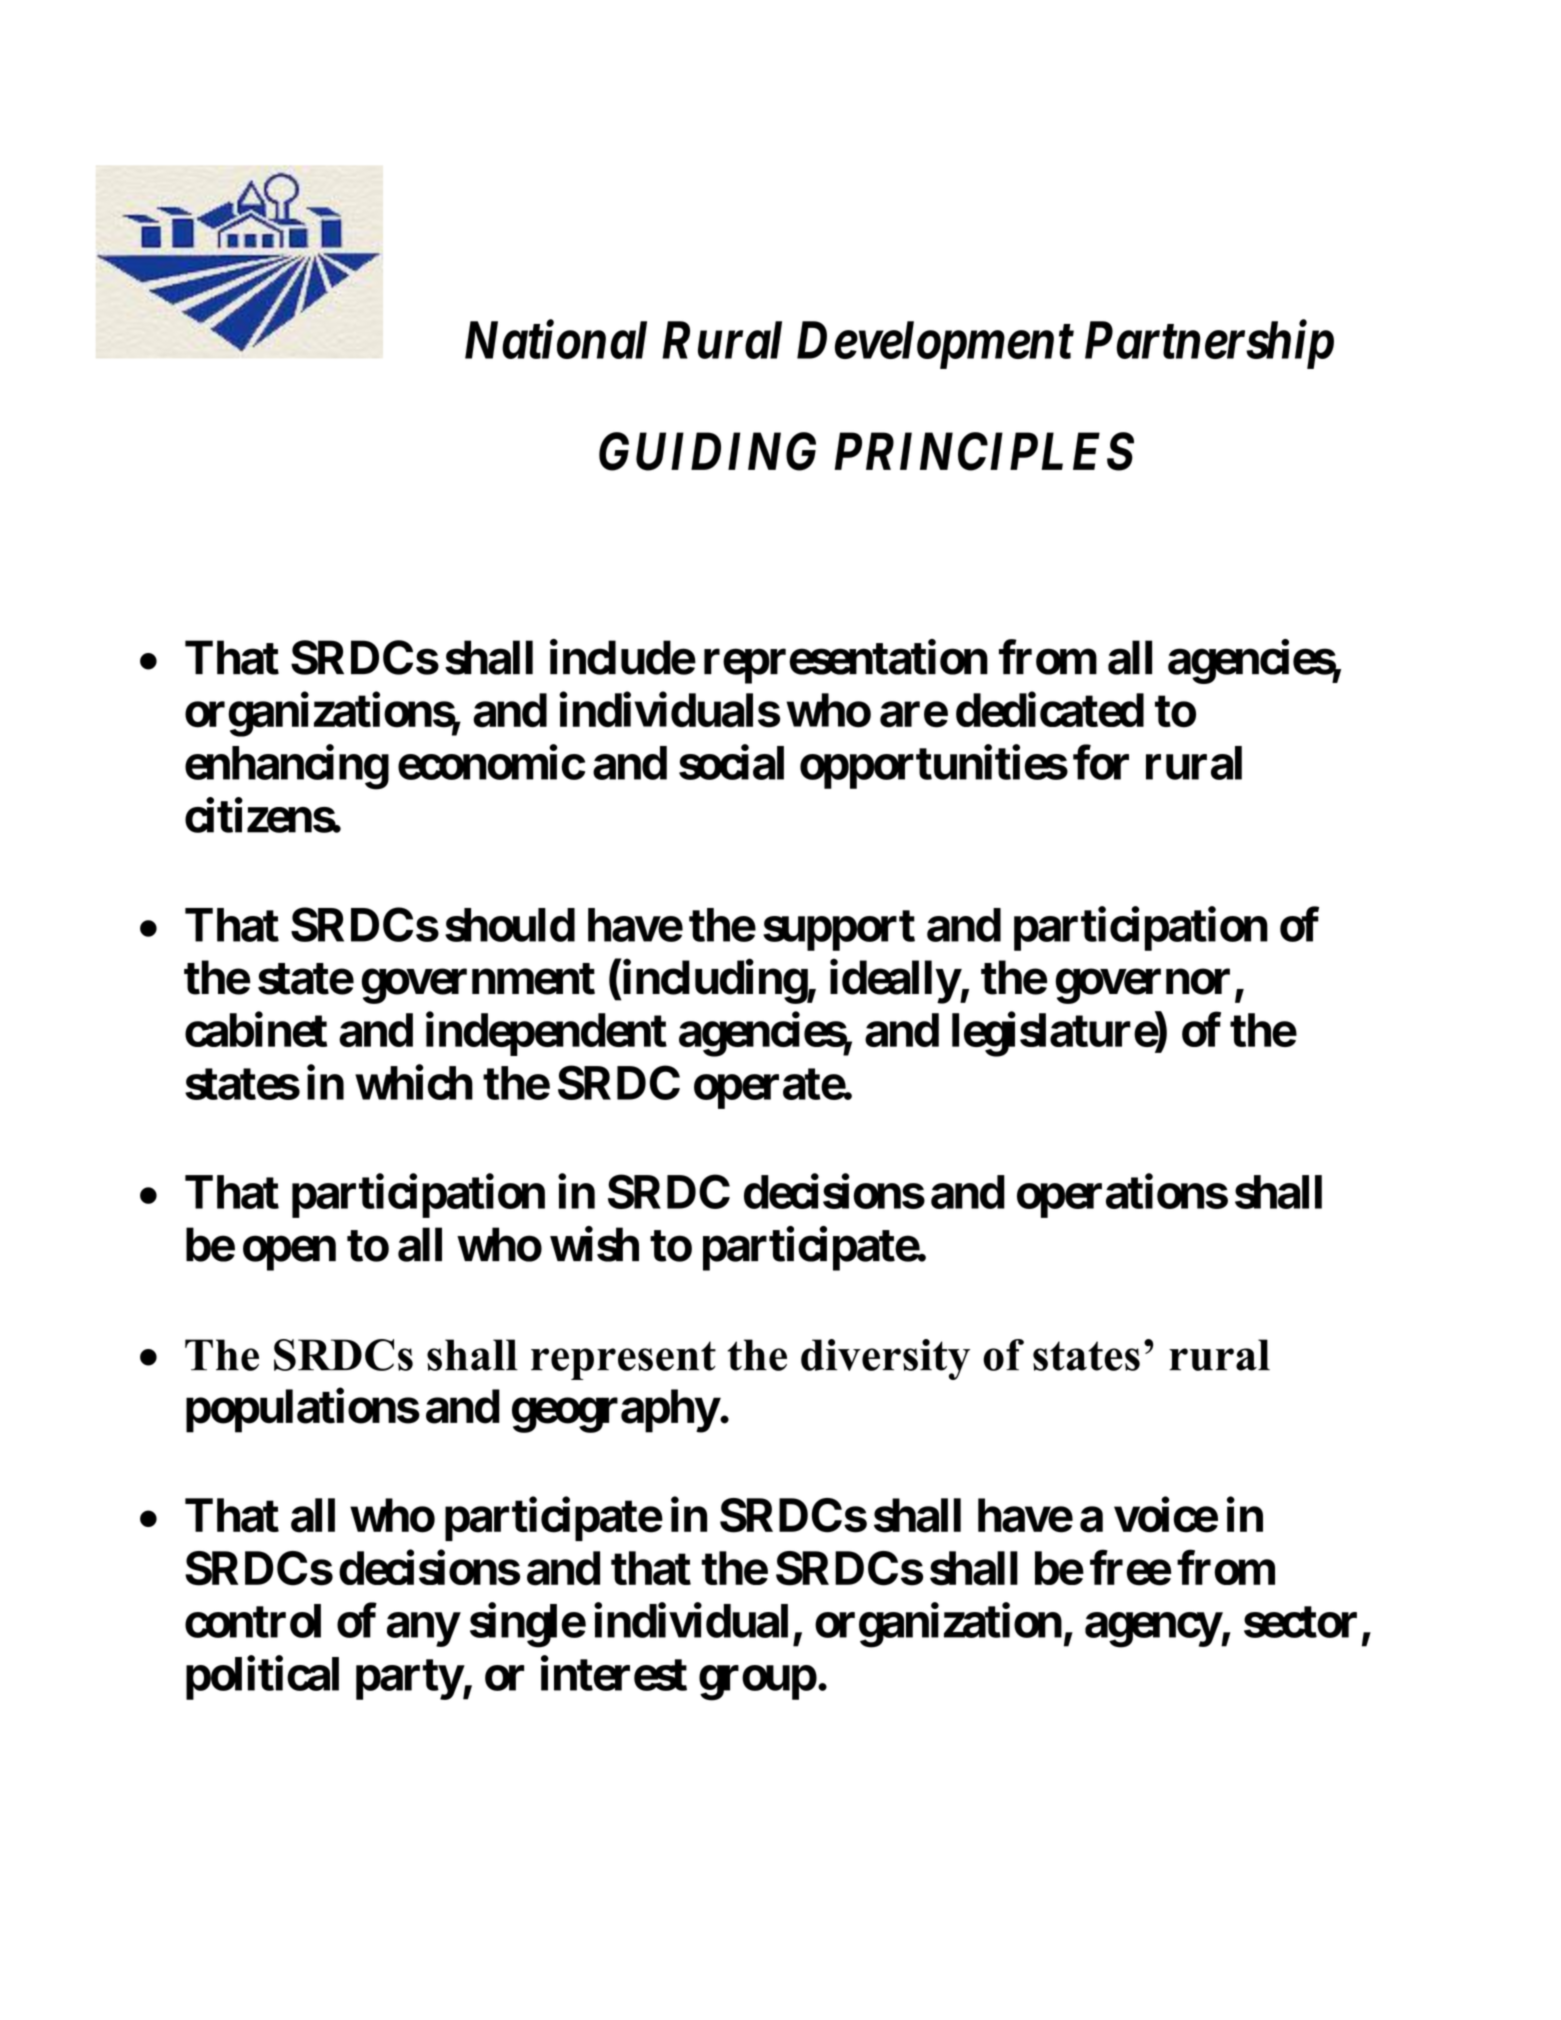 This page has width=1561, height=2020. Describe the element at coordinates (1142, 987) in the page. I see `governor` at that location.
